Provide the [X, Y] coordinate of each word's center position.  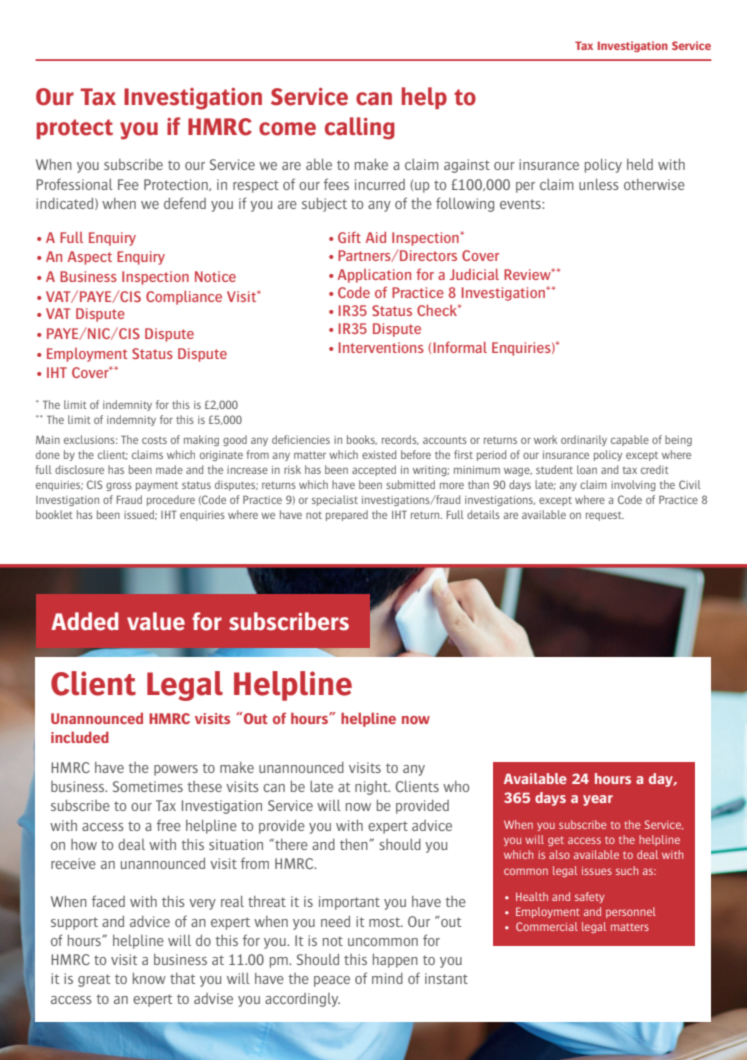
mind [387, 978]
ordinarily [584, 440]
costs [154, 440]
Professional [74, 184]
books [362, 440]
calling [360, 128]
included [80, 737]
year [598, 800]
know [149, 978]
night [372, 788]
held [640, 164]
